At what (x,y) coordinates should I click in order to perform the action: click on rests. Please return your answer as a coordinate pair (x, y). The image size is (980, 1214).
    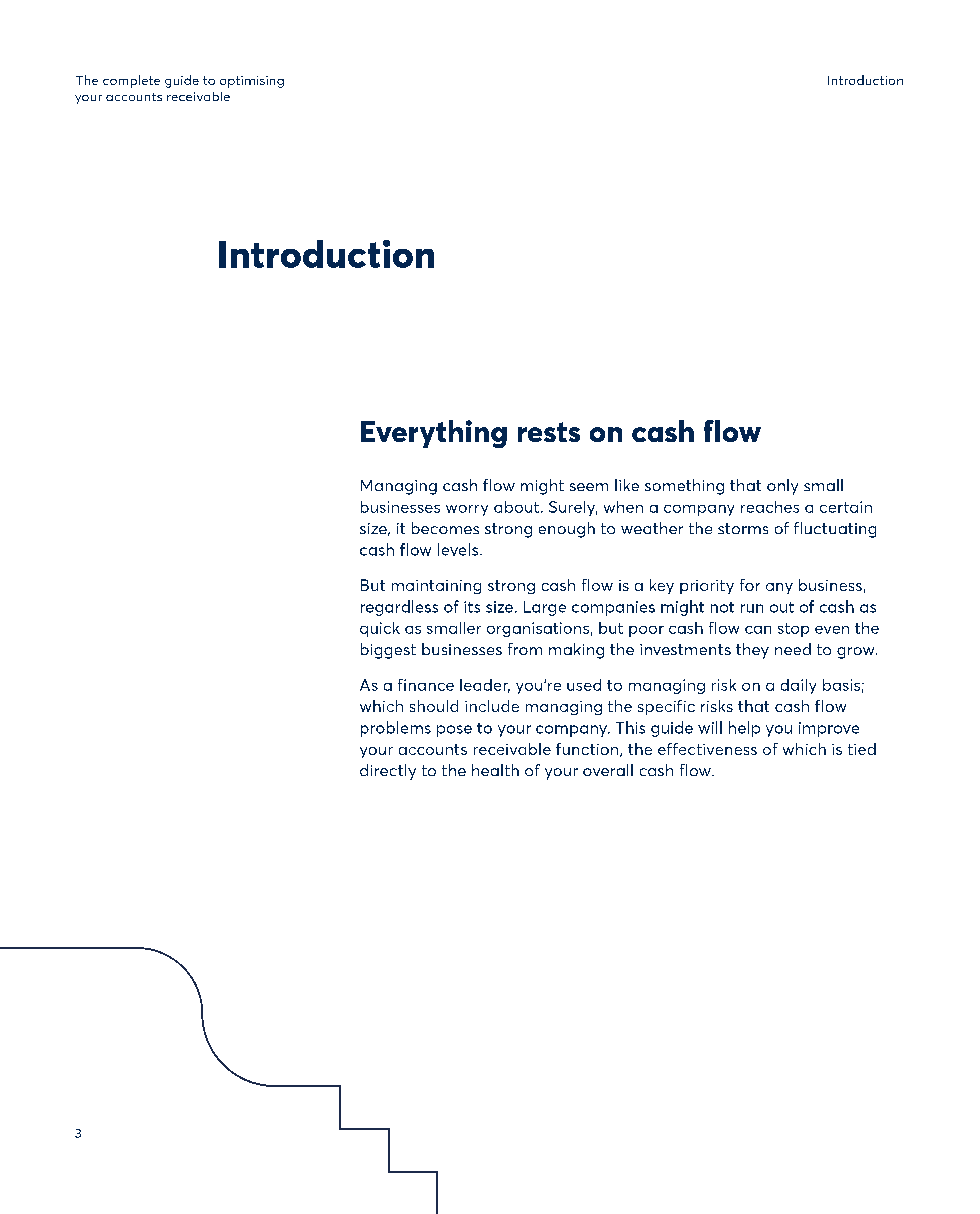
    Looking at the image, I should click on (549, 432).
